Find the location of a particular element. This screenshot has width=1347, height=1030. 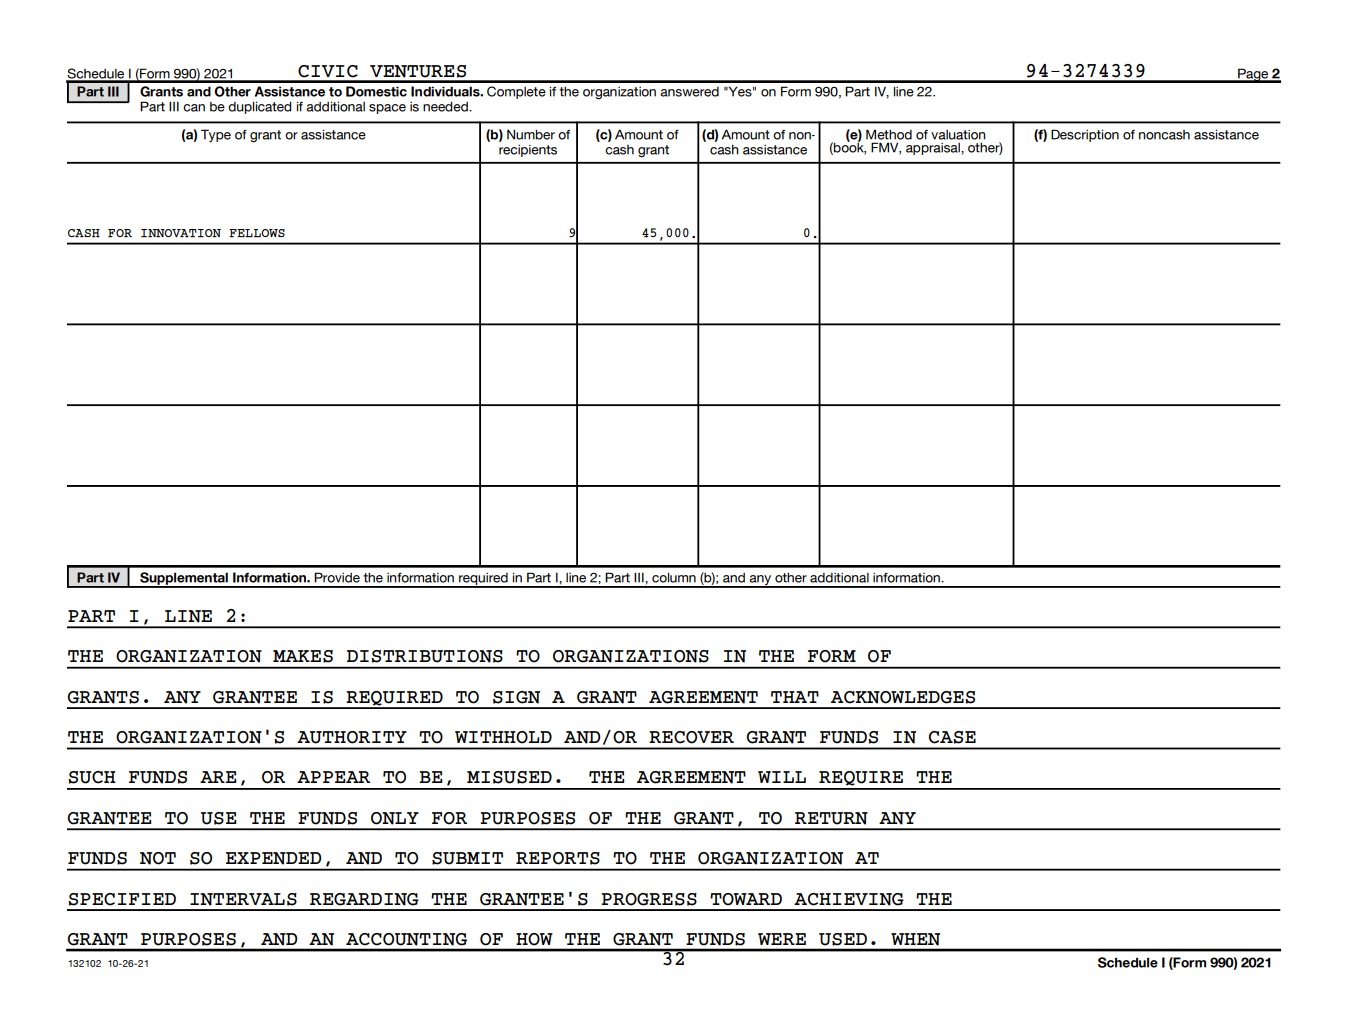

can is located at coordinates (194, 108).
